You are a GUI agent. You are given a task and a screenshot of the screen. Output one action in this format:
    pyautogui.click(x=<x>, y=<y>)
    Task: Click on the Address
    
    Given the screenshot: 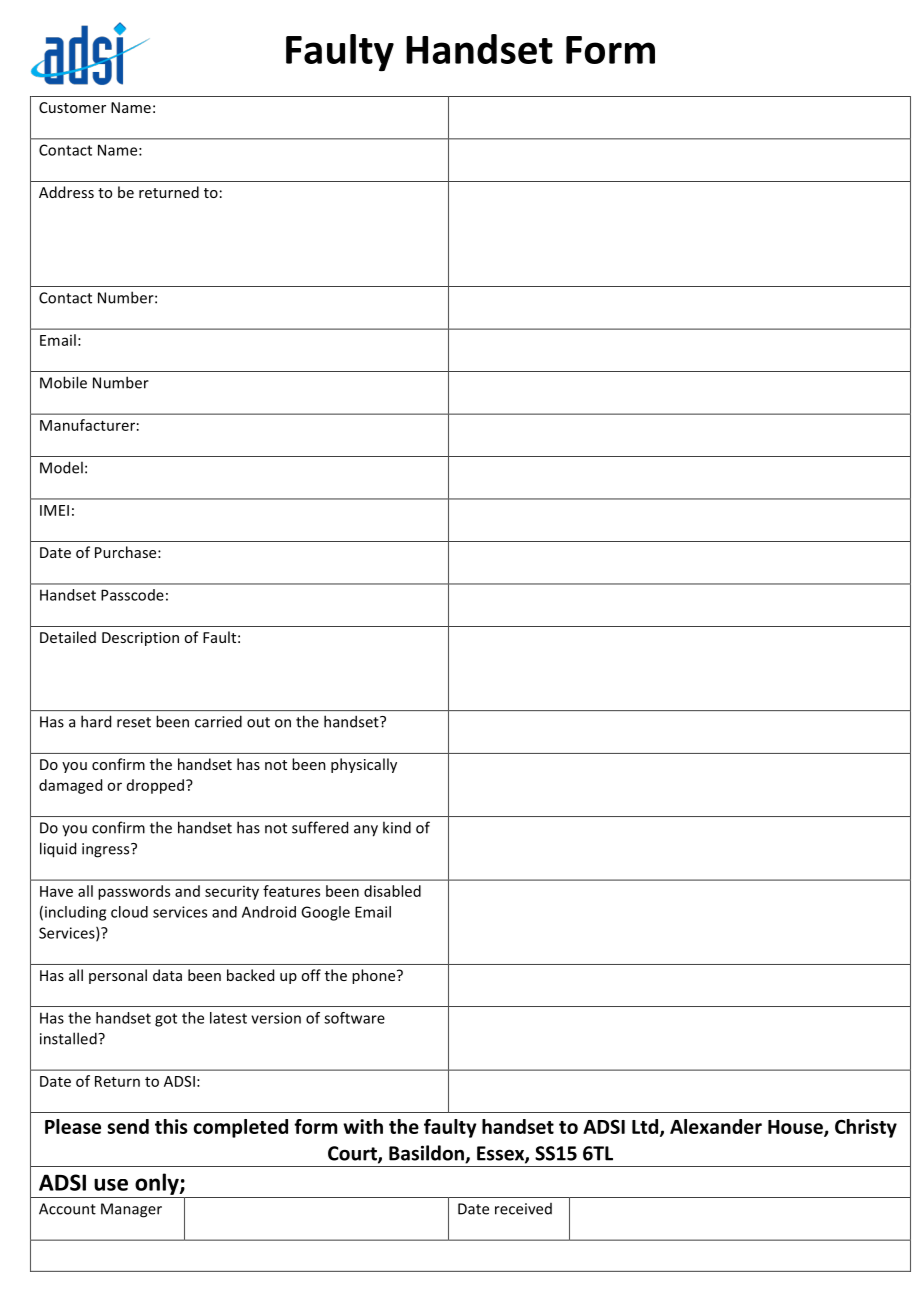 What is the action you would take?
    pyautogui.click(x=66, y=192)
